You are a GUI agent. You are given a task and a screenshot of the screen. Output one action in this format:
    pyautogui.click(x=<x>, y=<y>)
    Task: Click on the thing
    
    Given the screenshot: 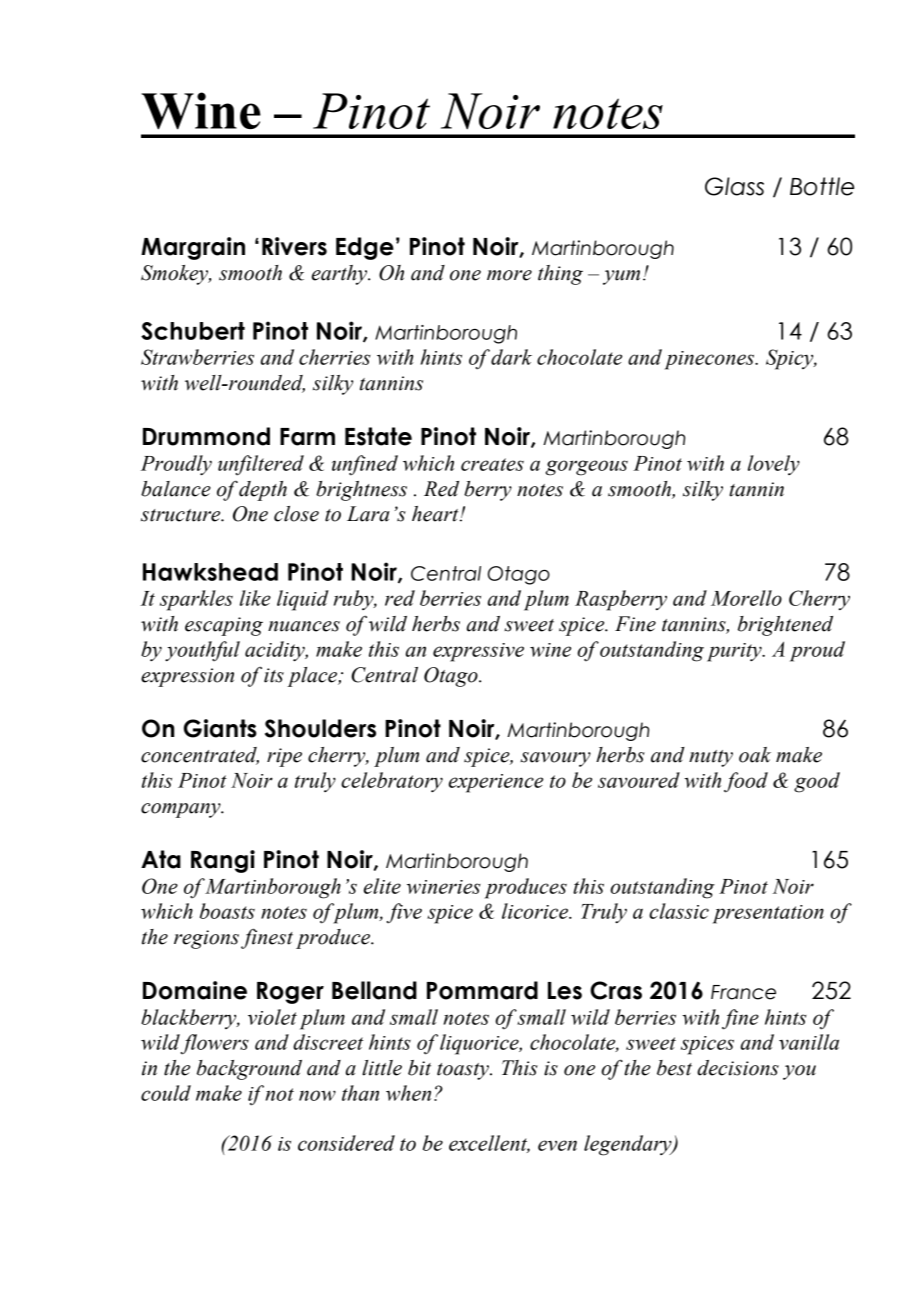 What is the action you would take?
    pyautogui.click(x=560, y=275)
